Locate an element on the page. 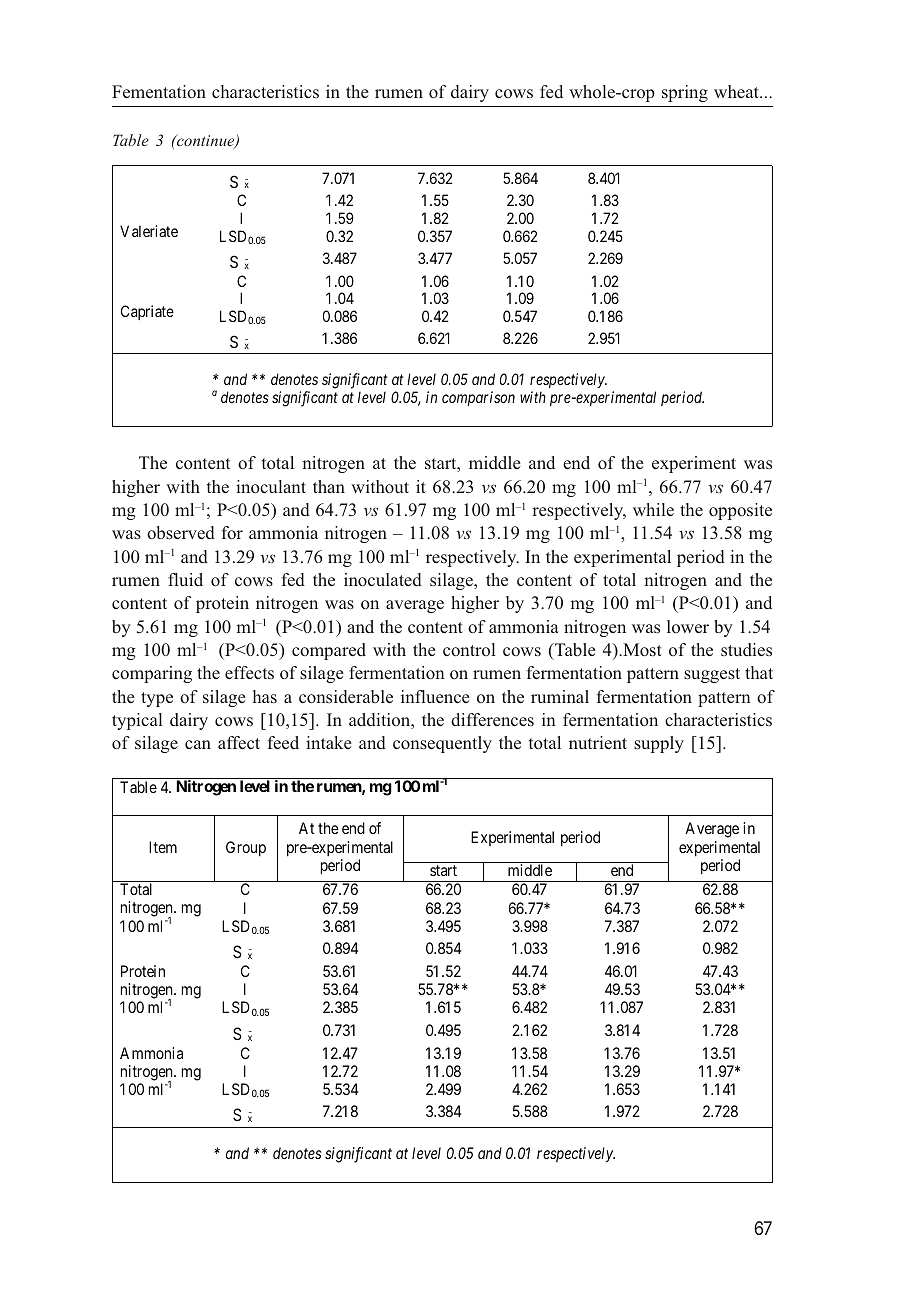  while is located at coordinates (653, 509).
